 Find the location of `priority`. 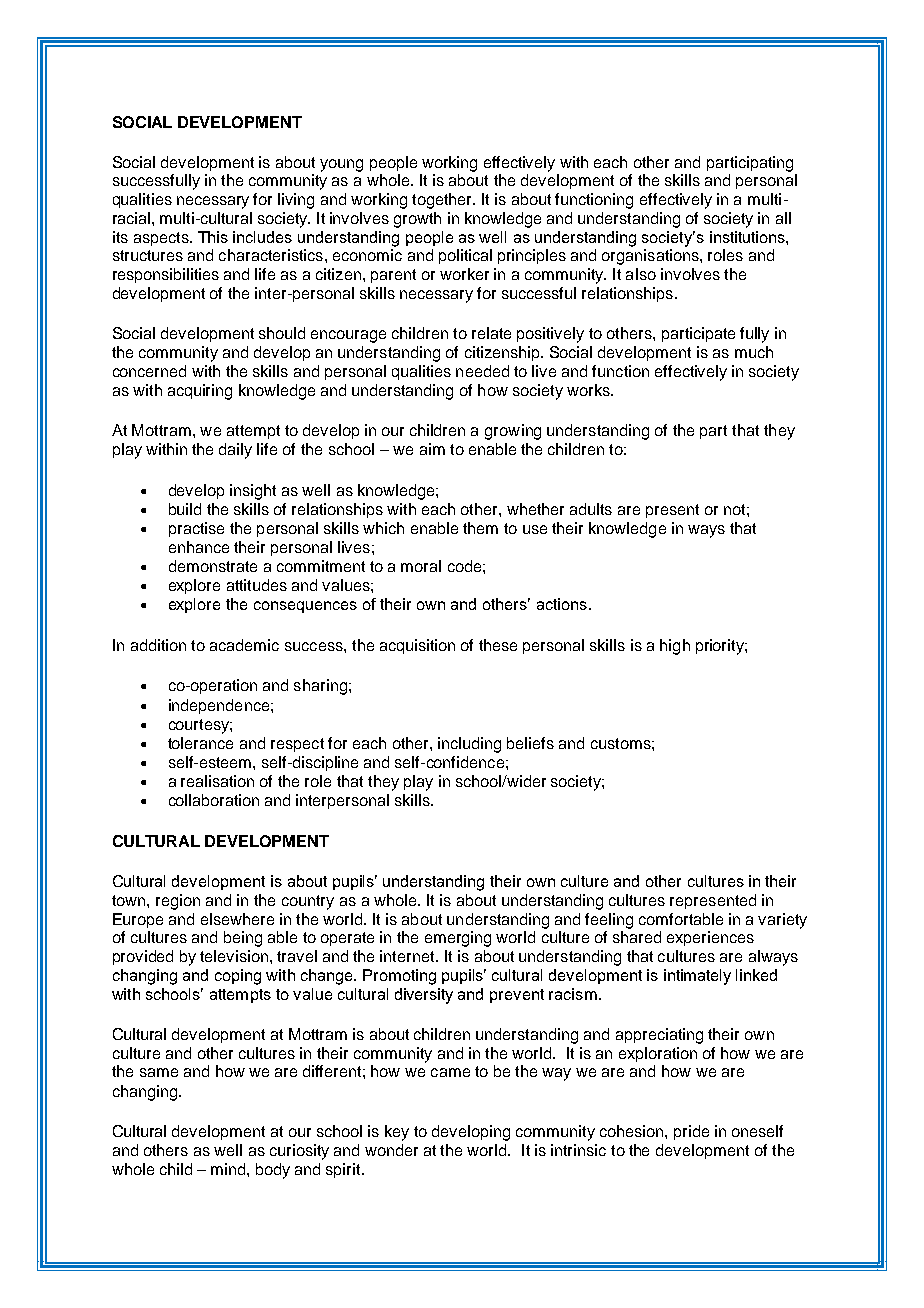

priority is located at coordinates (721, 647).
